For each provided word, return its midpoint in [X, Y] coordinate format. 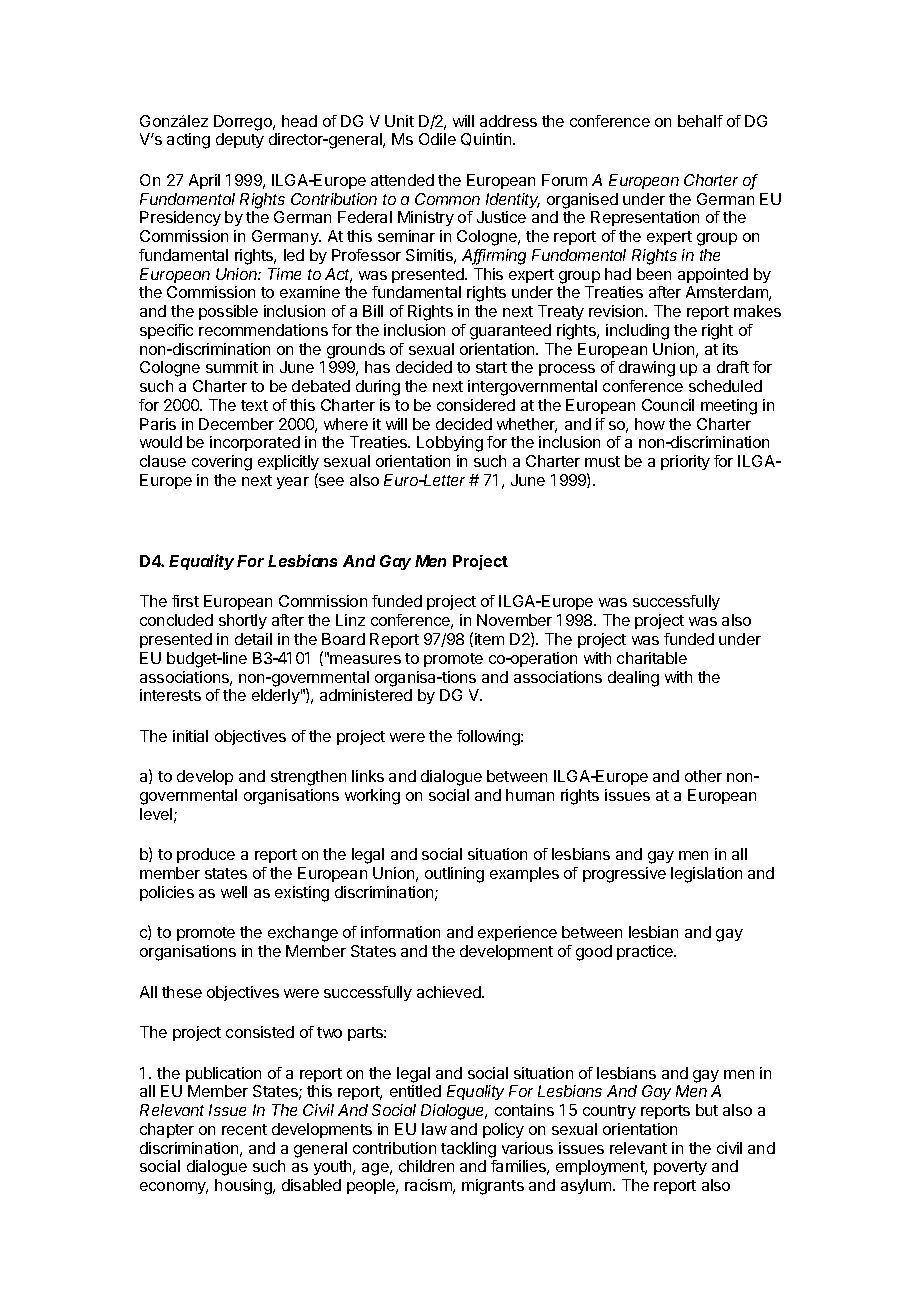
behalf [700, 121]
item [489, 639]
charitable [652, 658]
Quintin [487, 139]
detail [253, 639]
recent [244, 1129]
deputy [240, 140]
